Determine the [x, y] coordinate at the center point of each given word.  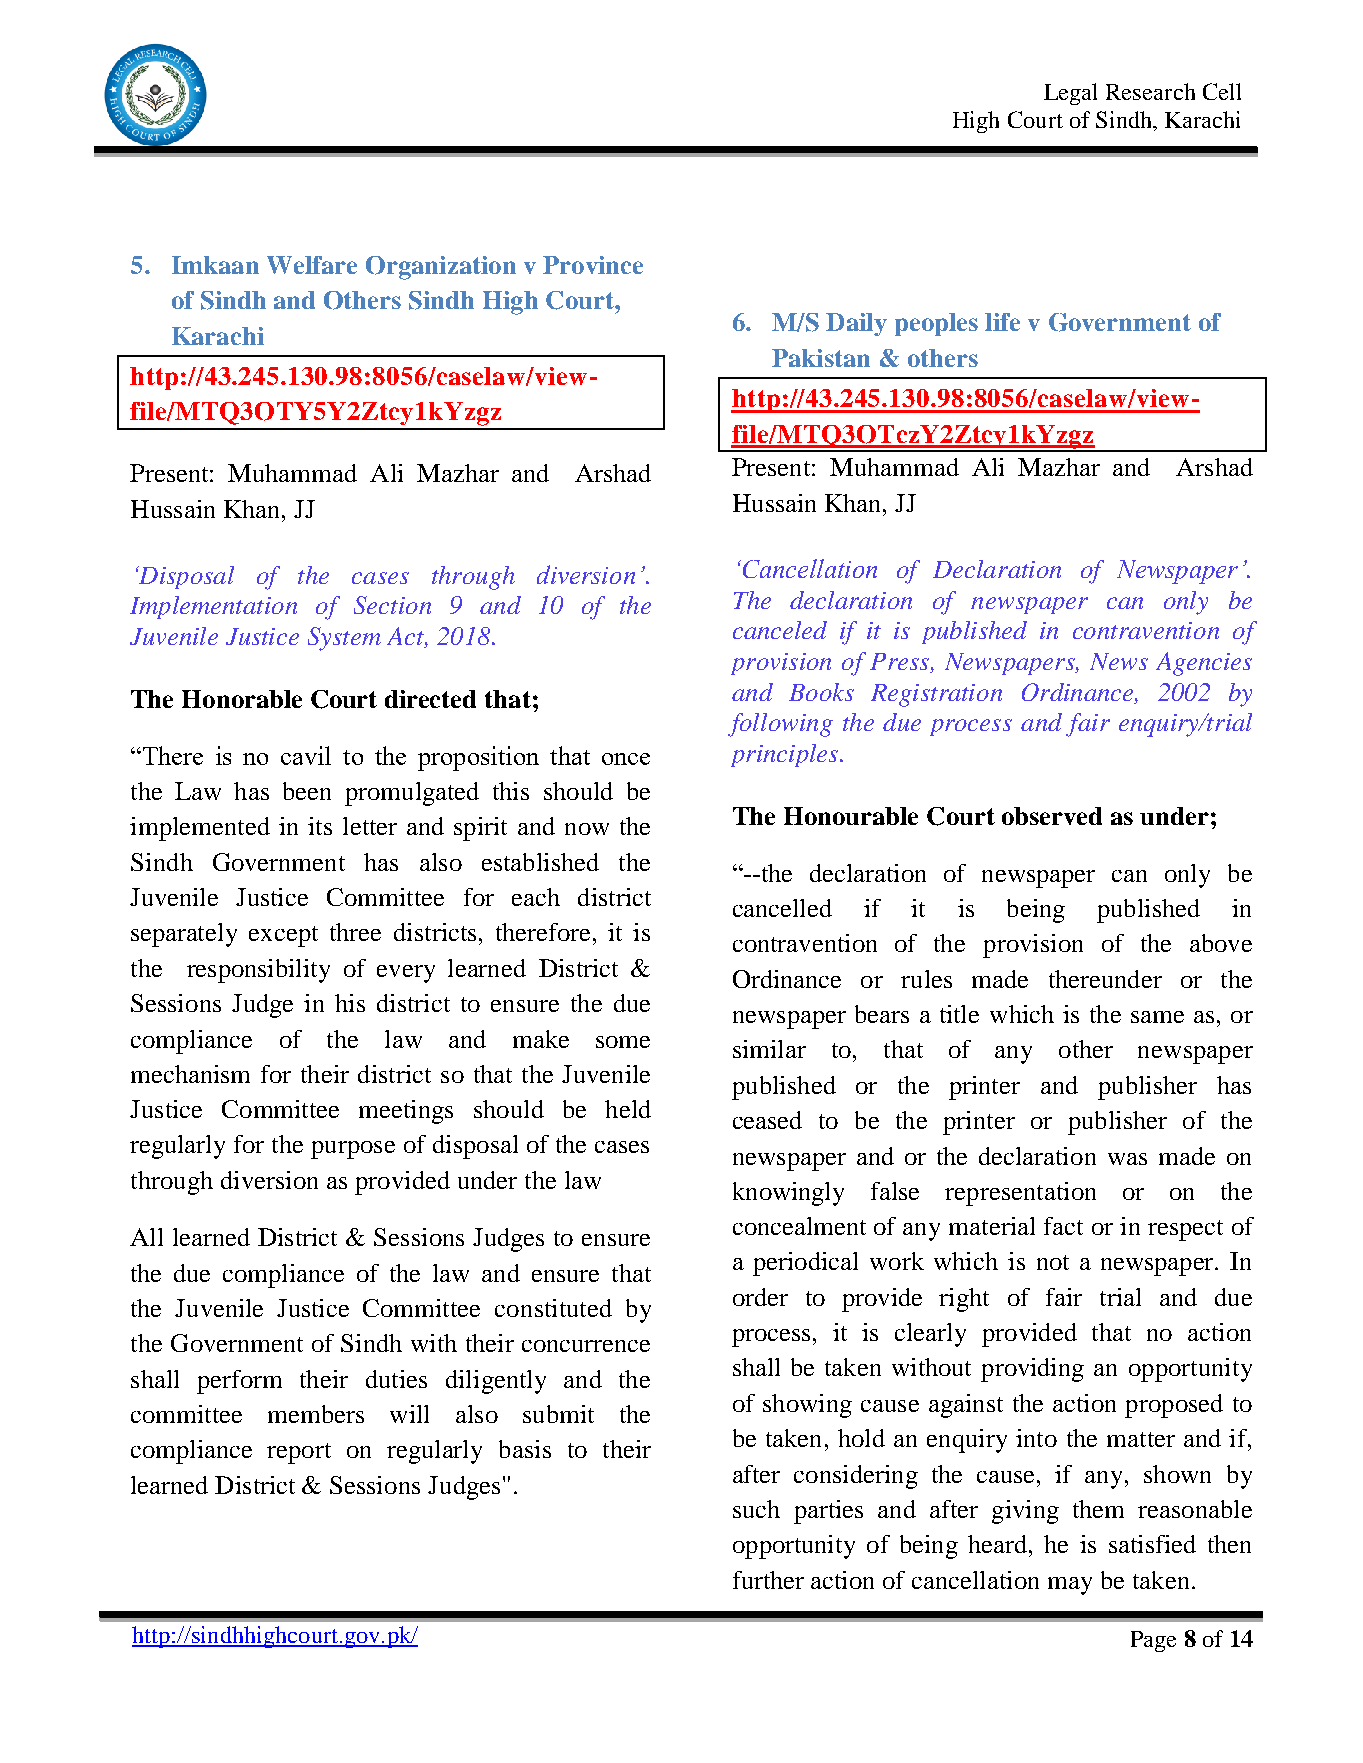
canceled [780, 630]
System [344, 639]
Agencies [1204, 664]
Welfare [312, 265]
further [768, 1580]
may [1070, 1586]
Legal [1070, 94]
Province [593, 265]
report [299, 1453]
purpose [353, 1150]
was [1127, 1159]
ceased [767, 1120]
